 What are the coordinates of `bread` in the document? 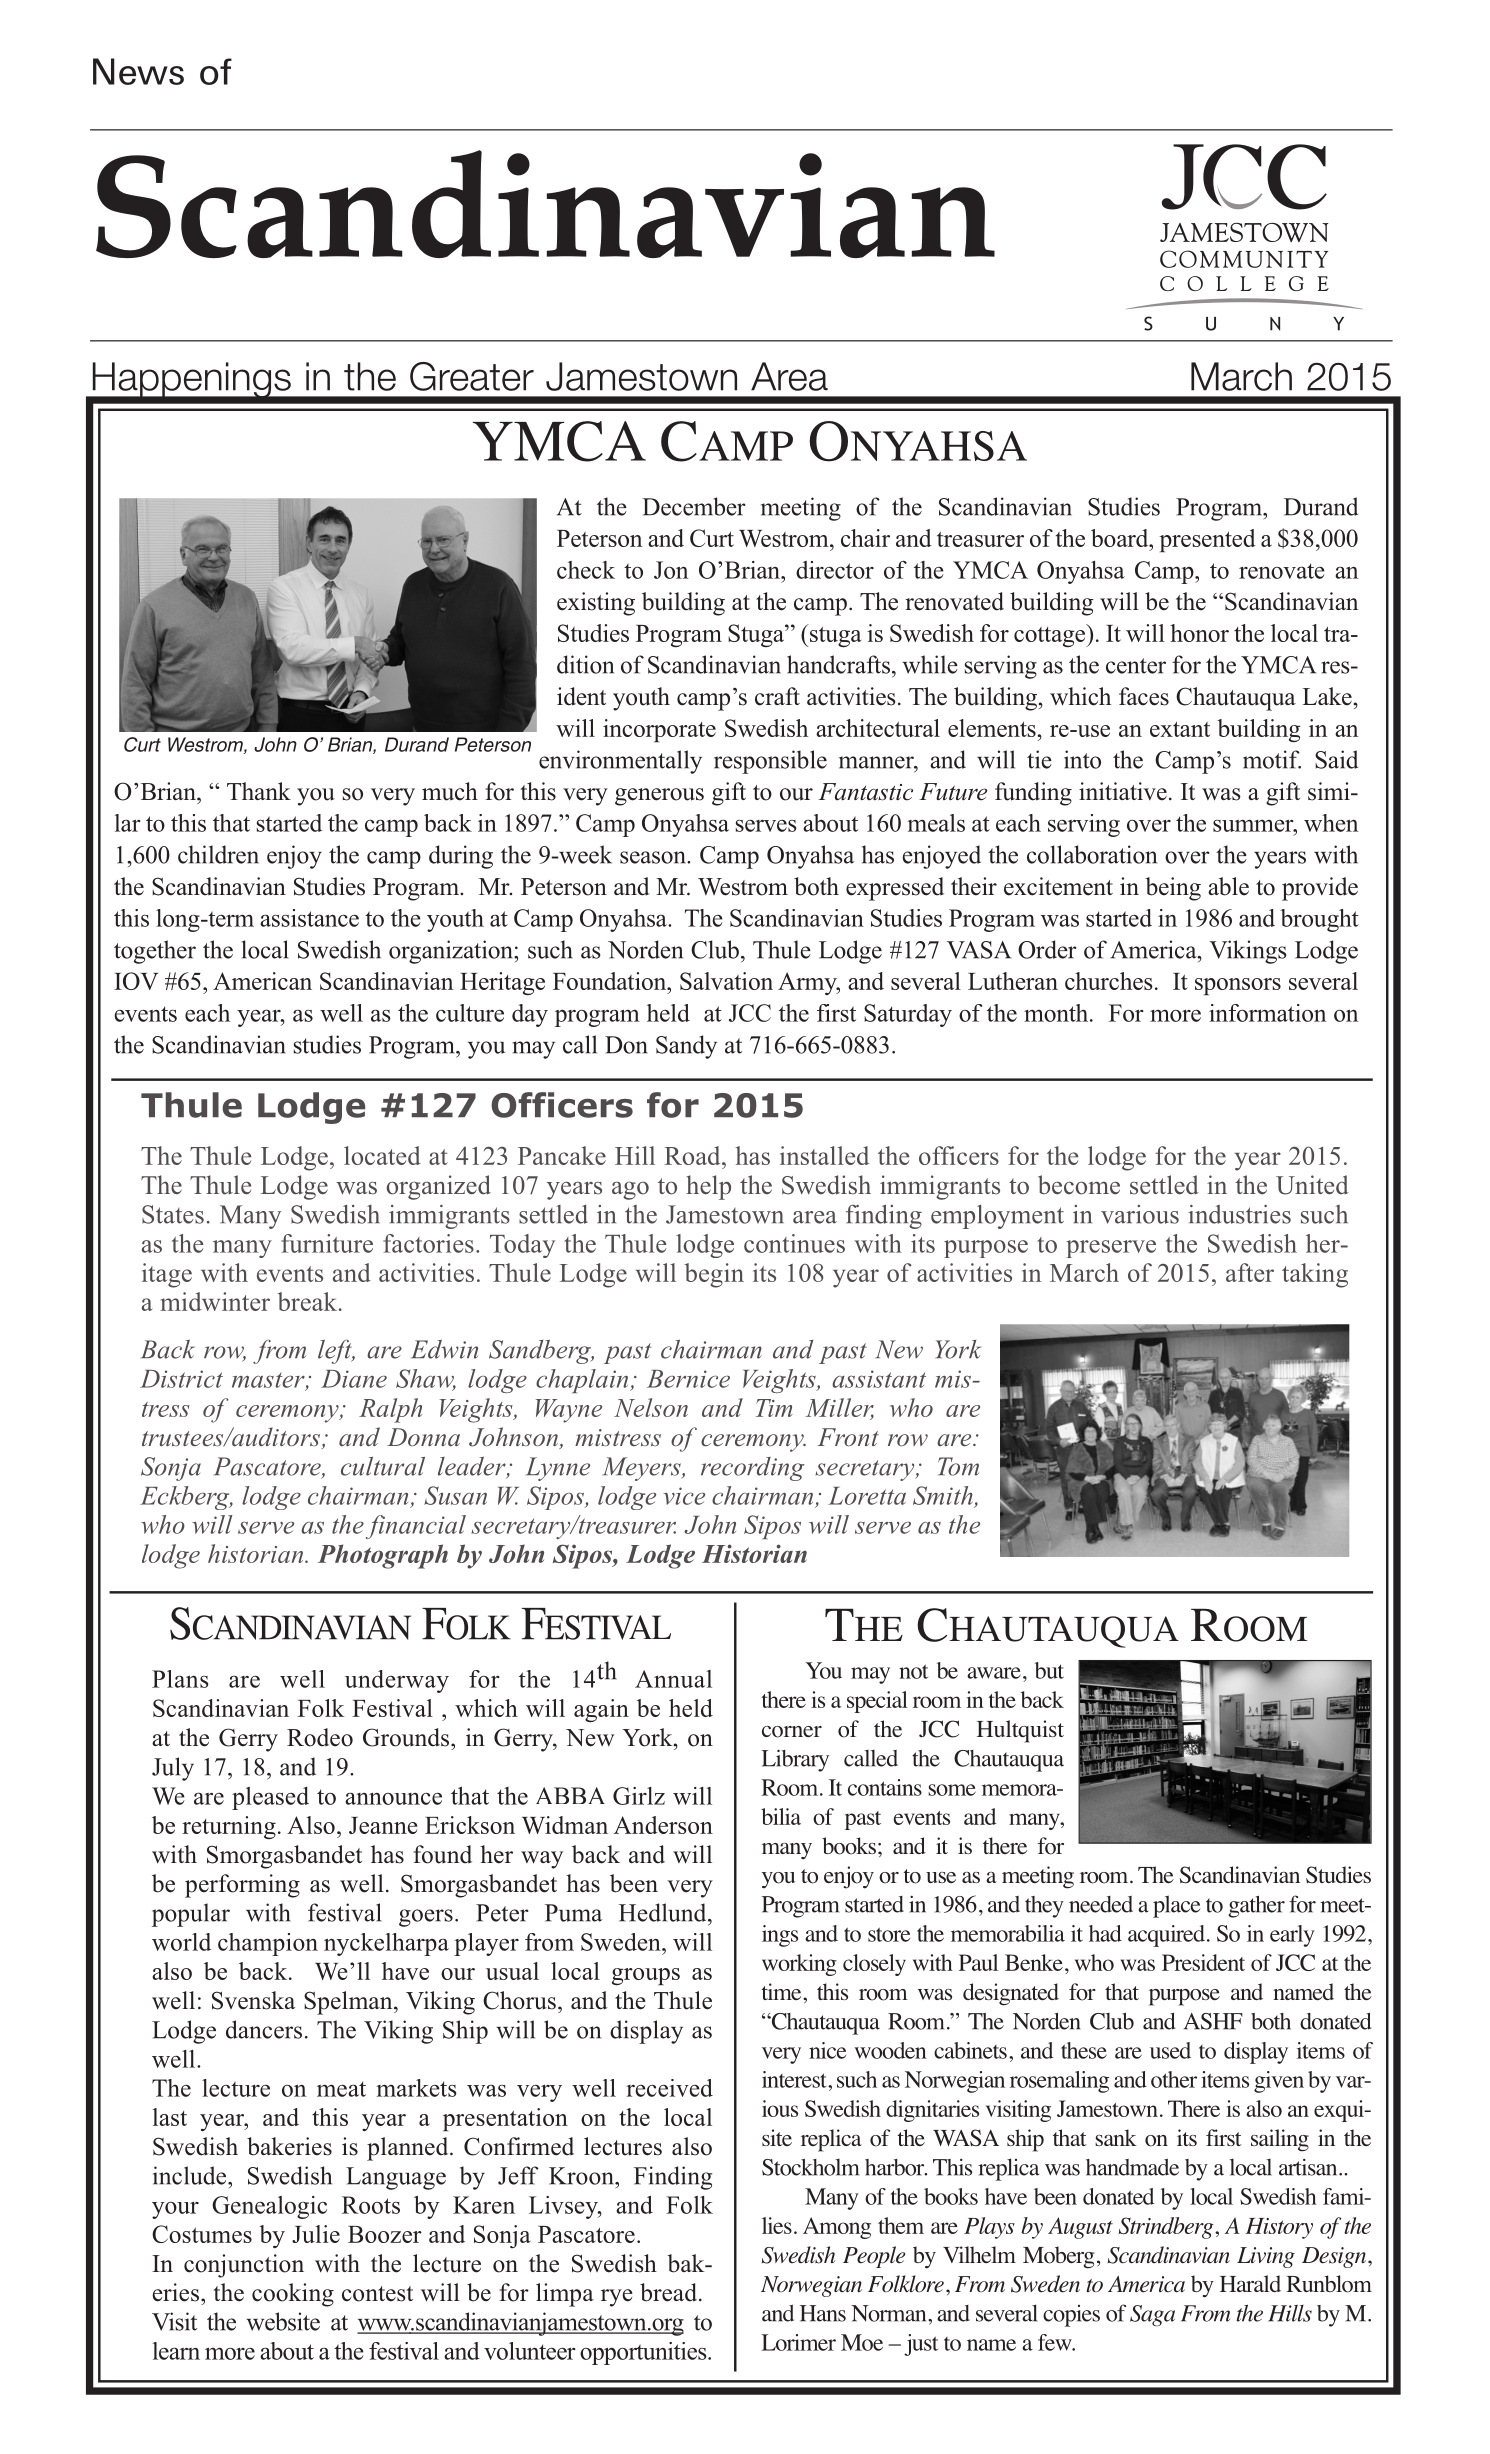 It's located at (668, 2292).
